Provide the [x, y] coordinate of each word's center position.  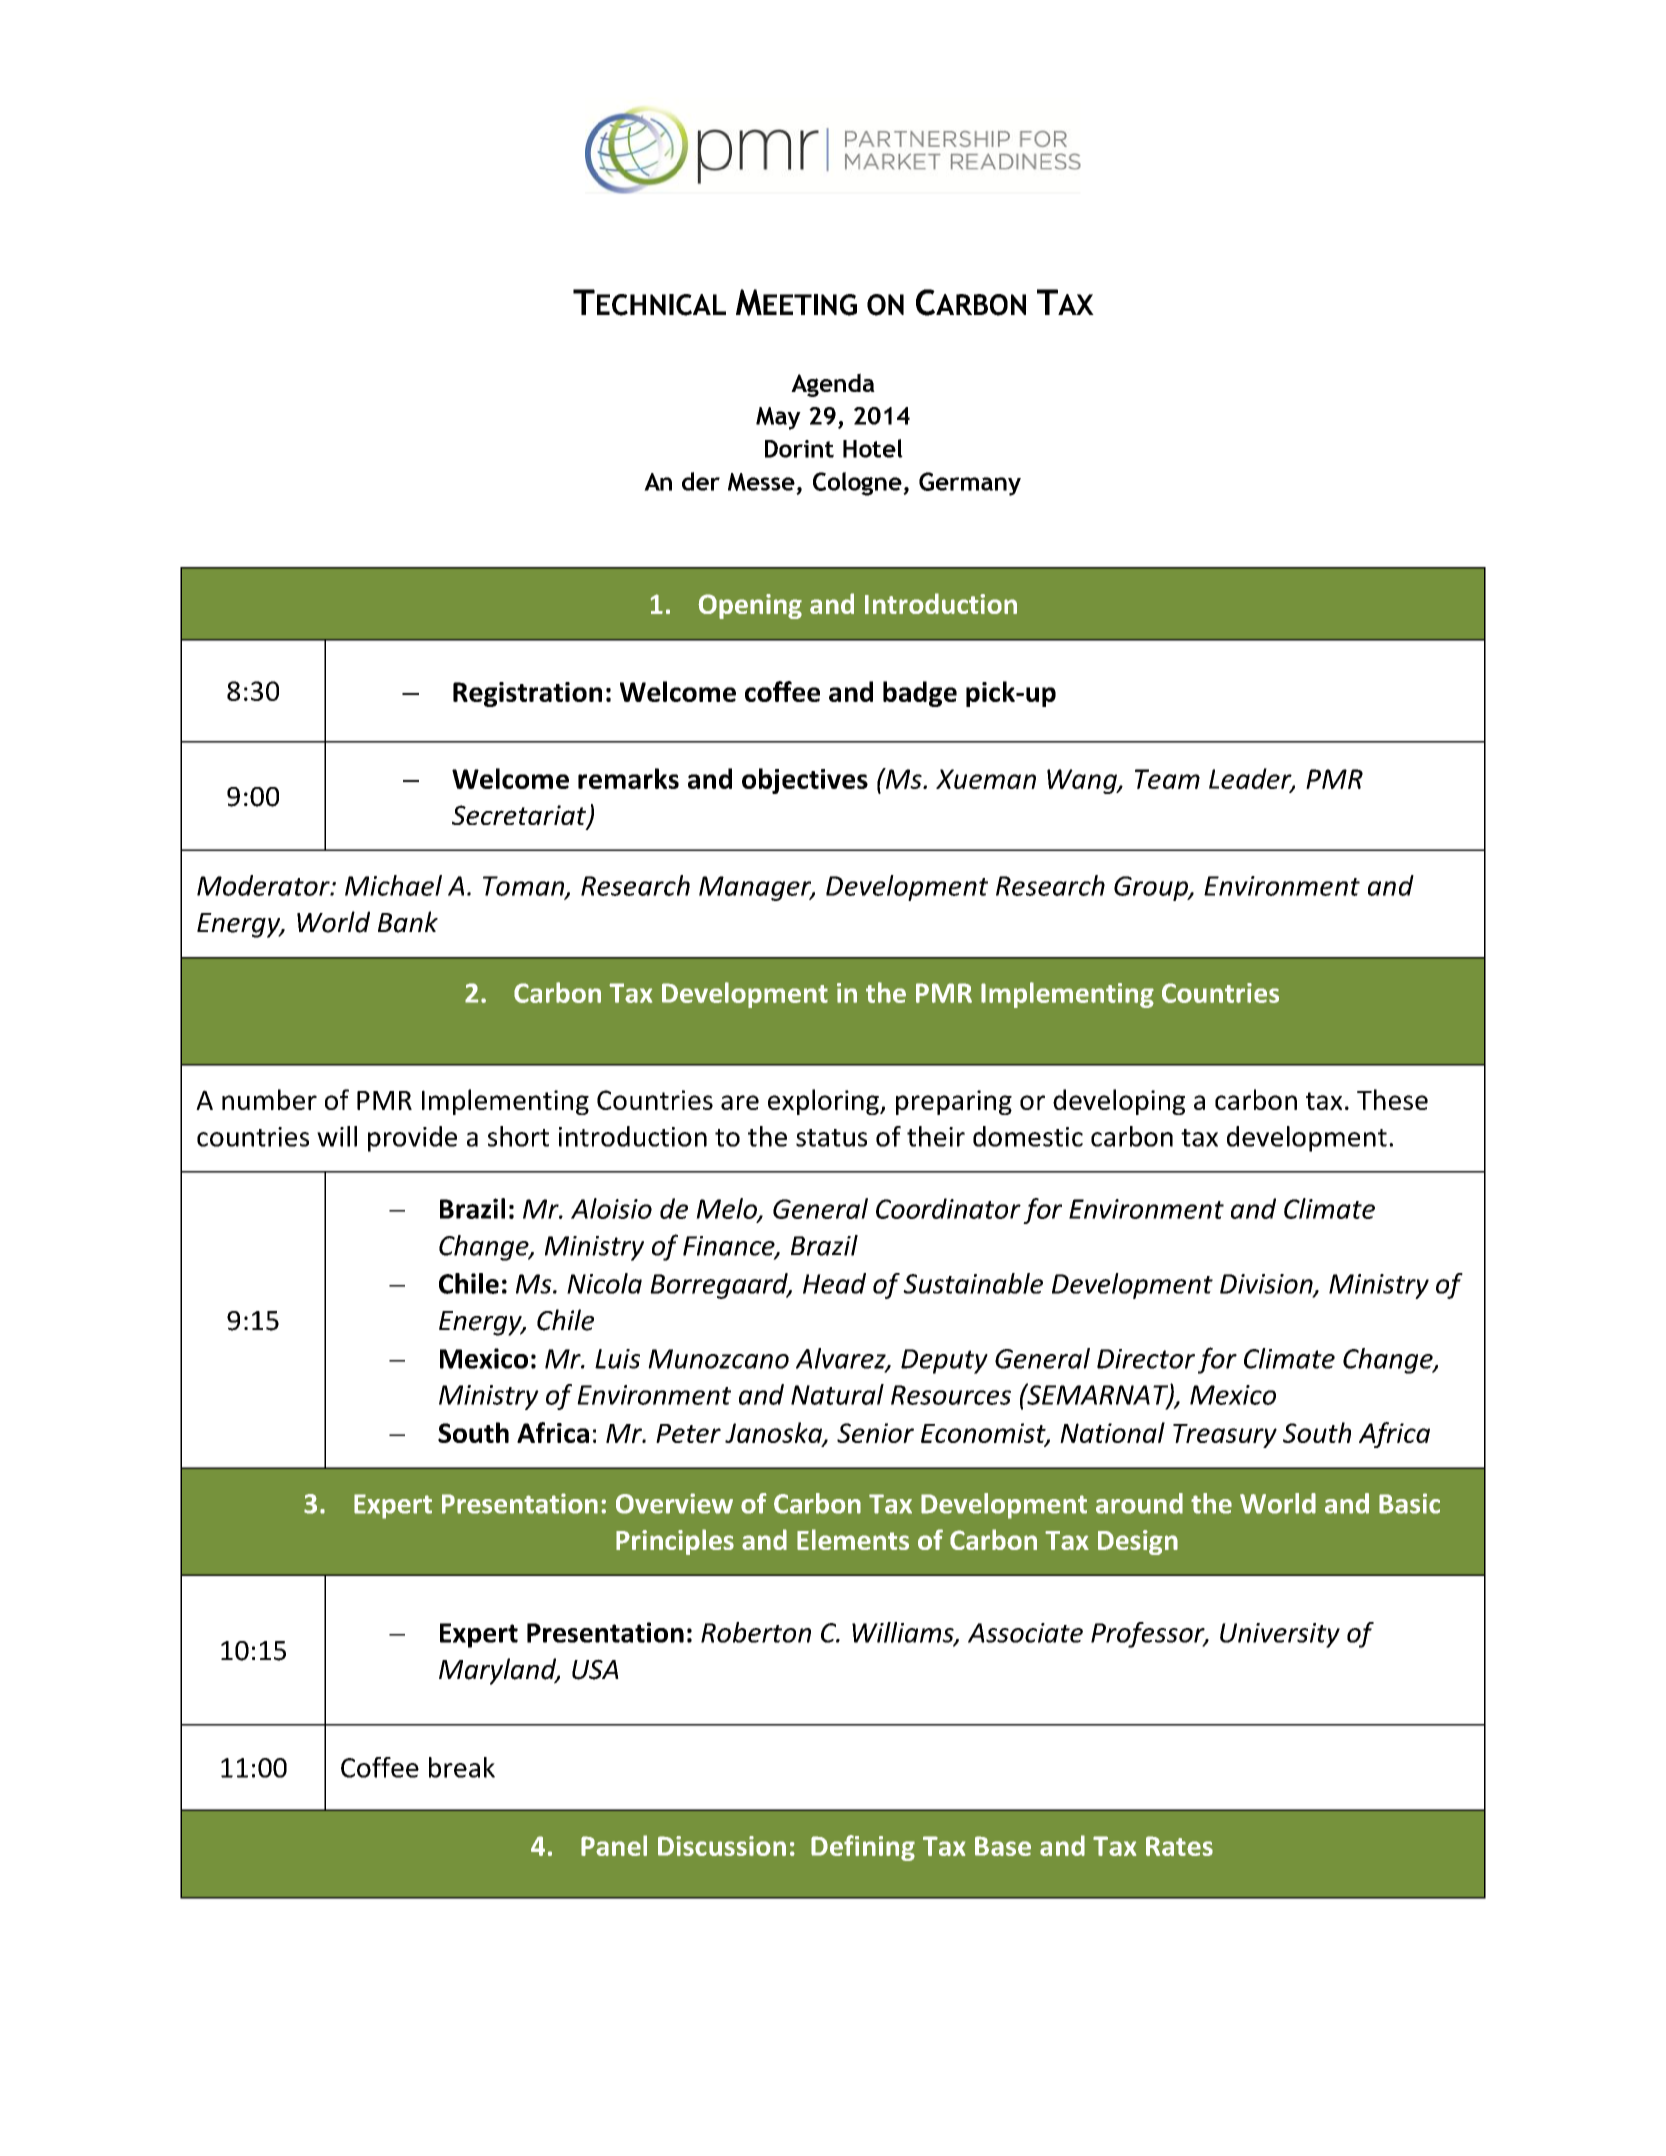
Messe [761, 482]
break [462, 1767]
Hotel [873, 448]
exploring [824, 1102]
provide [412, 1139]
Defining [863, 1848]
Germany [970, 484]
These [1392, 1099]
